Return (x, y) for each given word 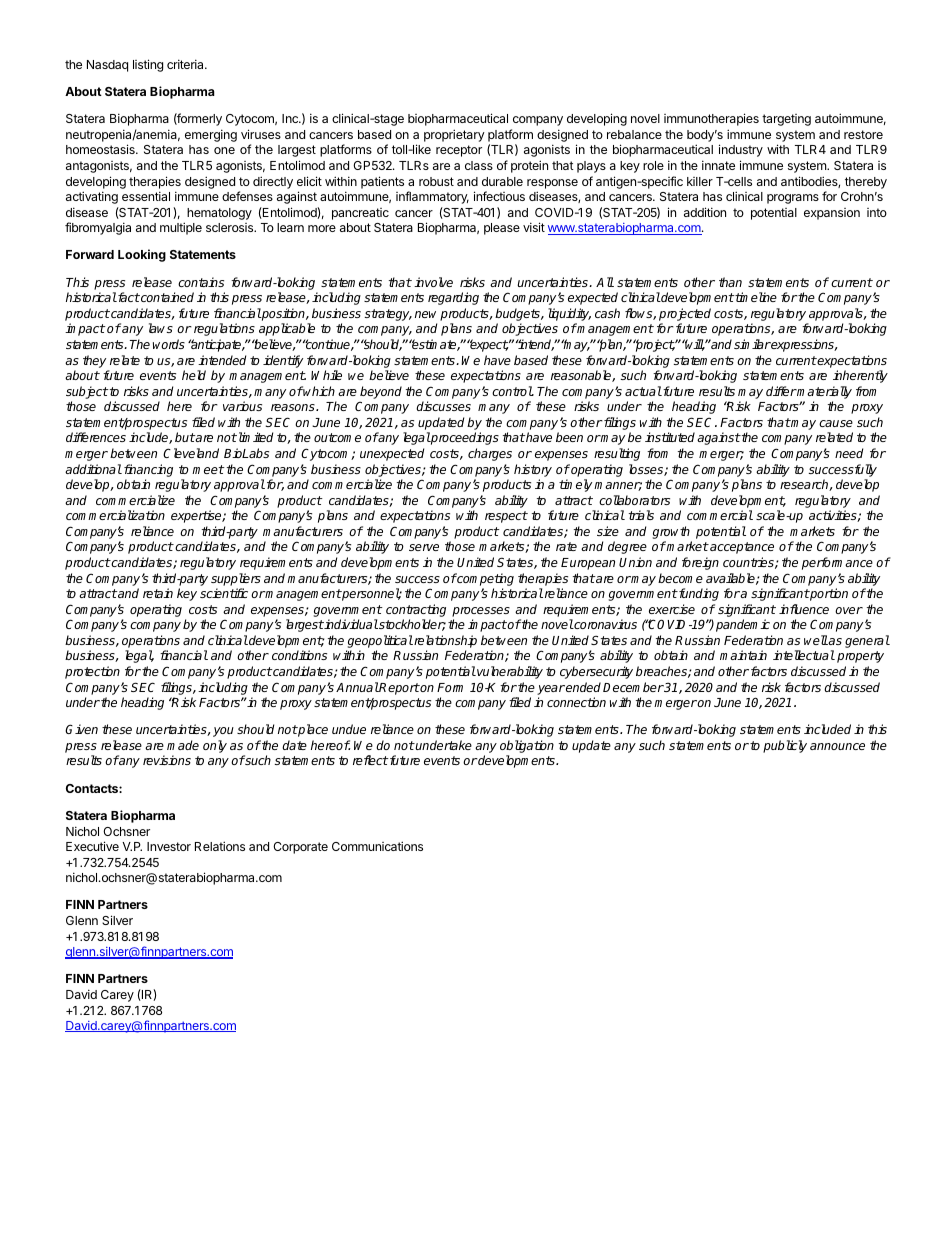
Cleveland (191, 453)
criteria (186, 64)
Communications (377, 846)
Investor (169, 846)
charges (490, 454)
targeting (786, 120)
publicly (785, 746)
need (849, 453)
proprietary (454, 135)
